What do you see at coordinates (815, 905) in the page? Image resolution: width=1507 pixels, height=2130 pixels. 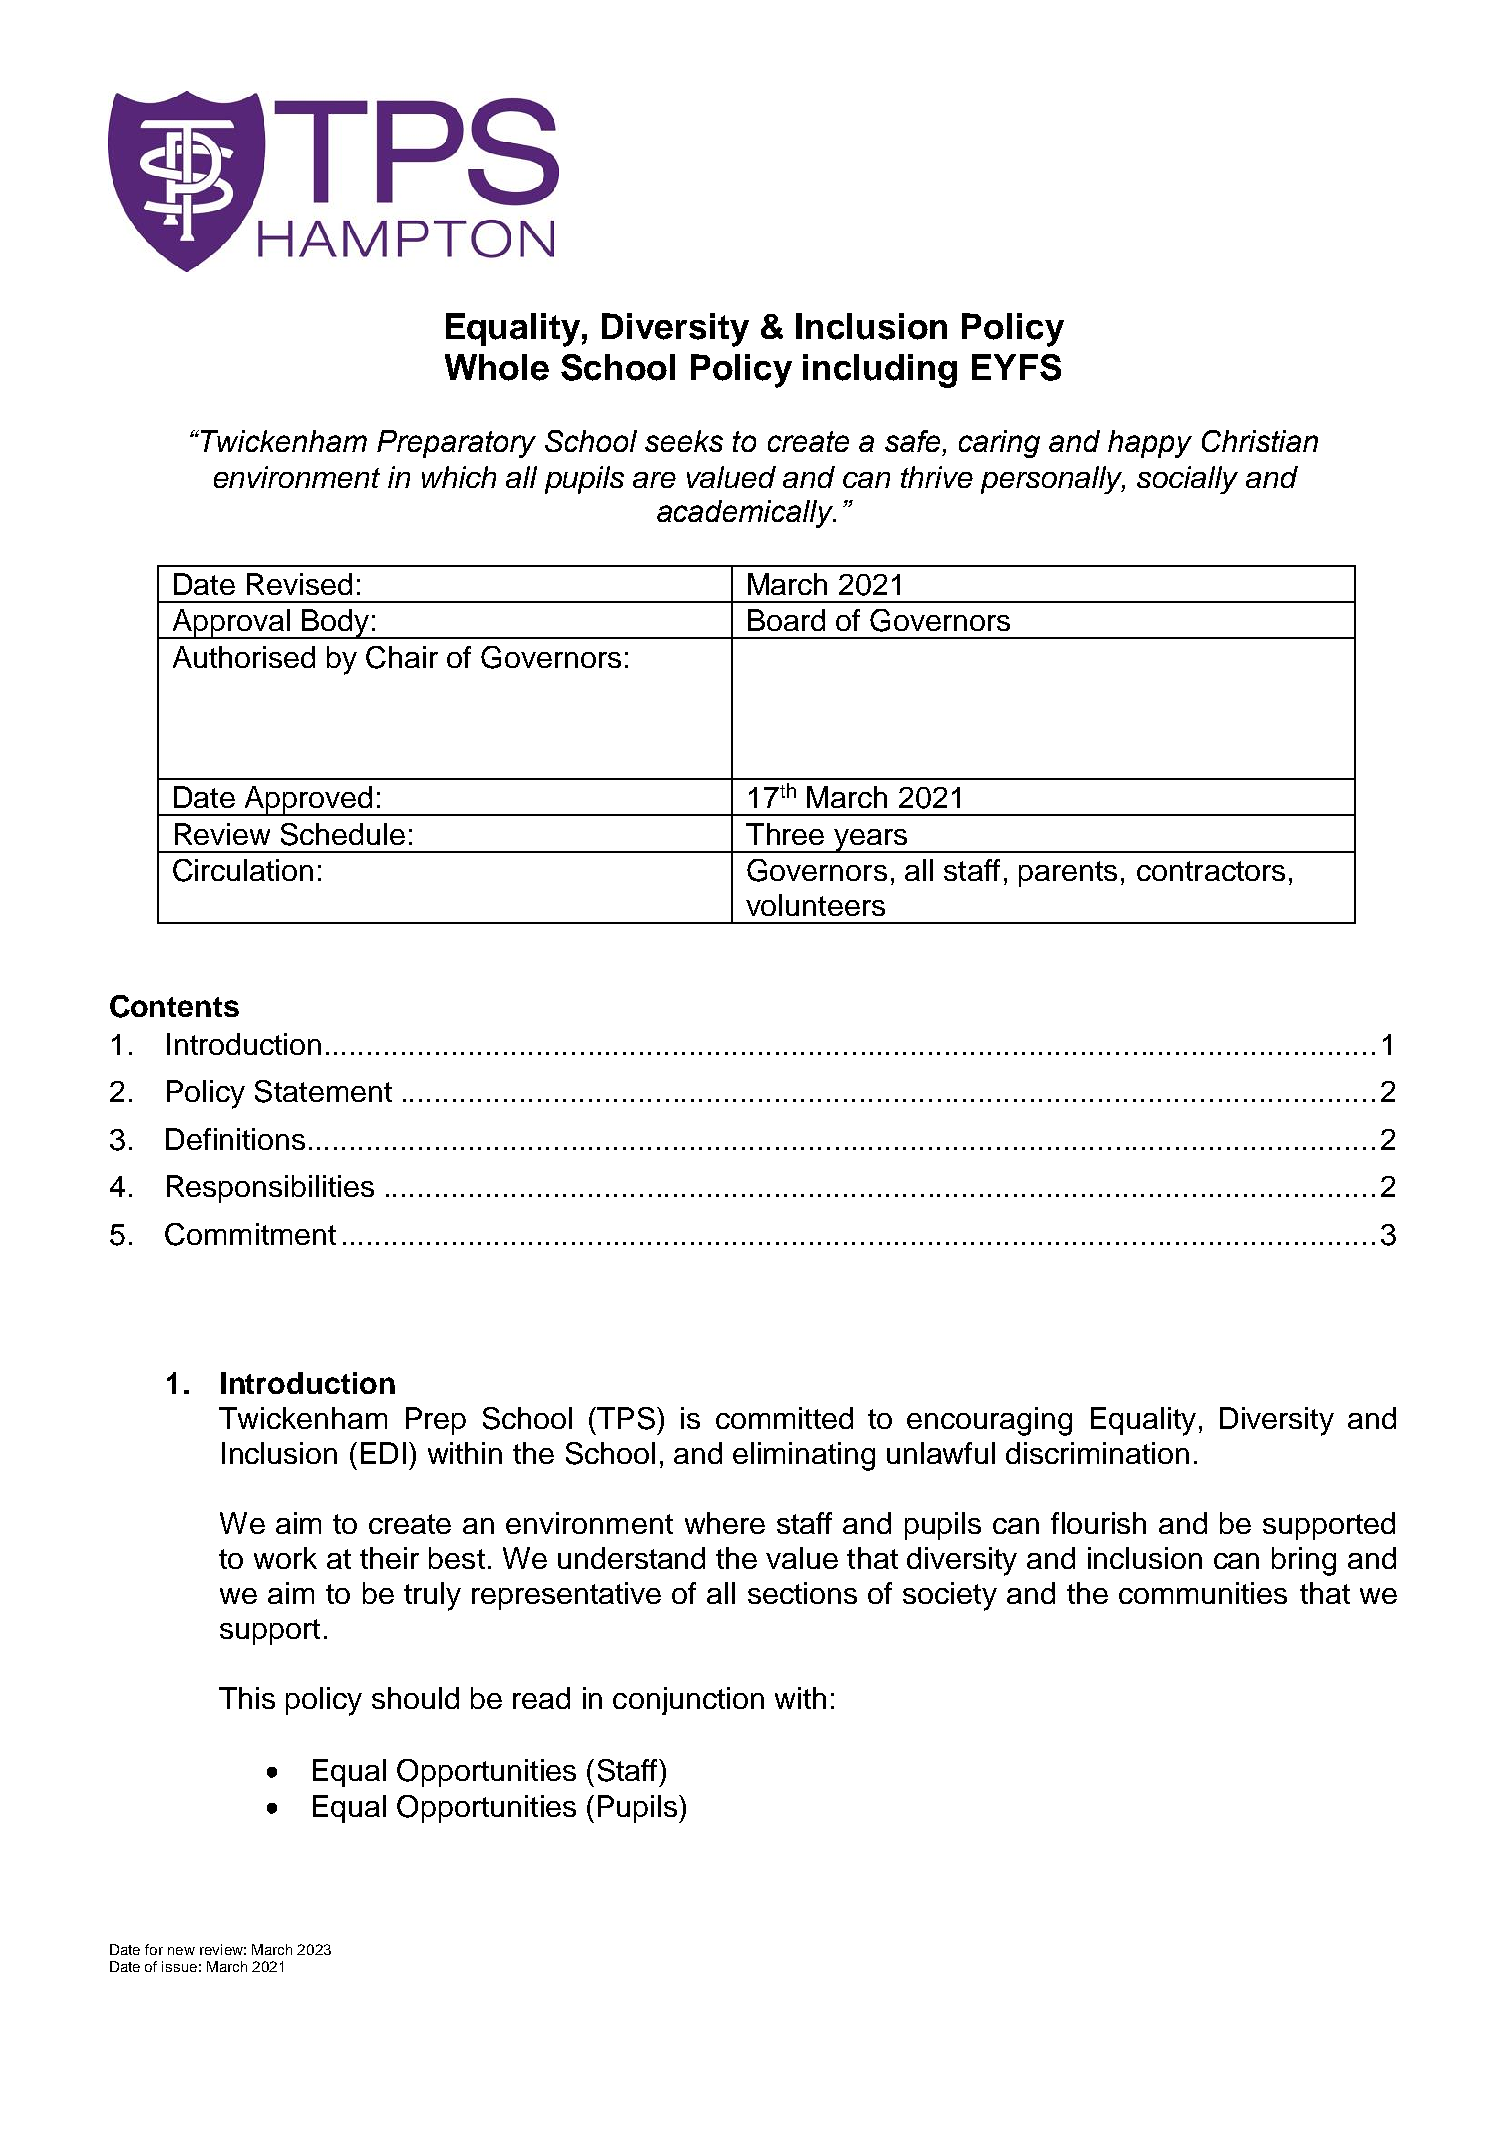 I see `volunteers` at bounding box center [815, 905].
